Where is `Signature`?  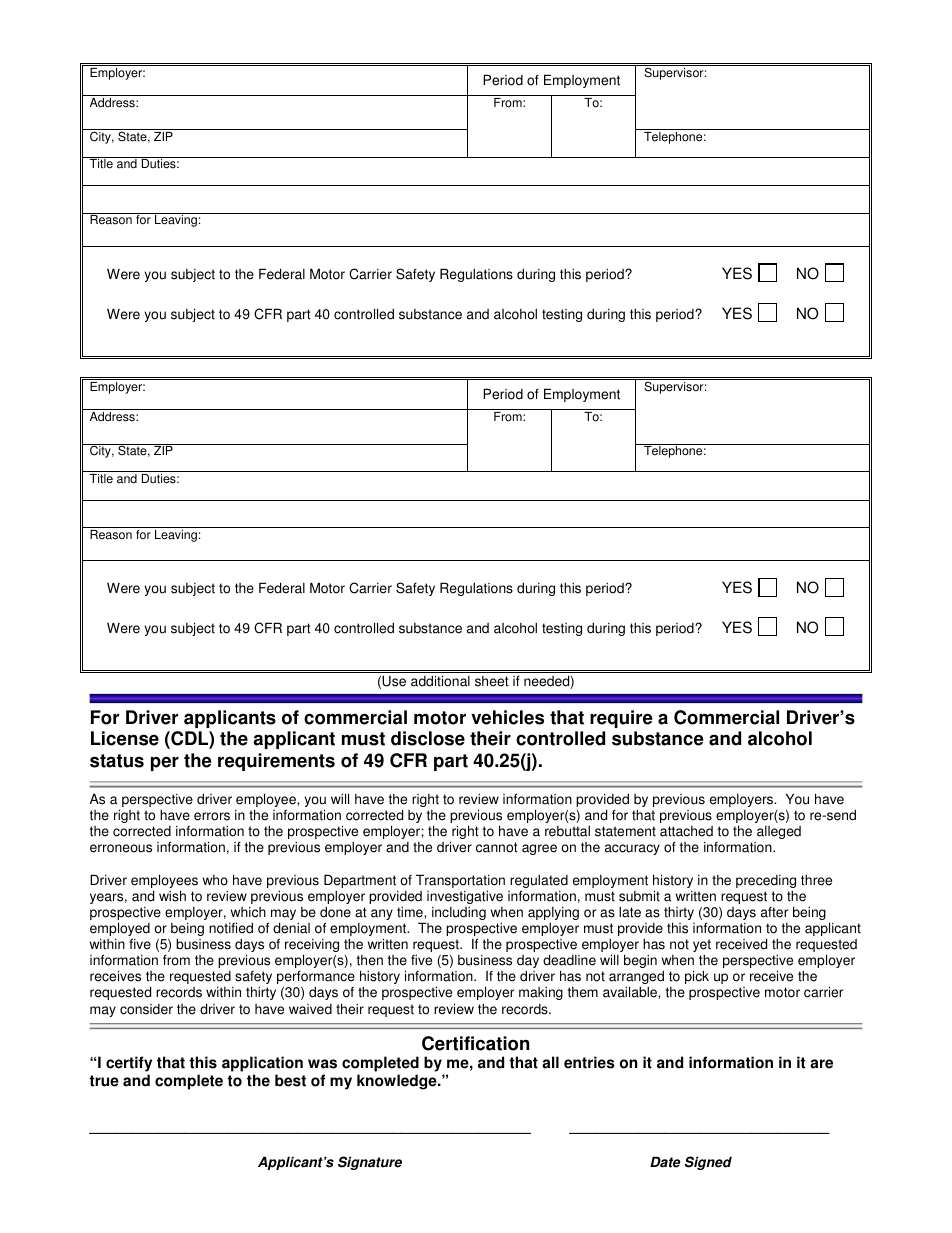
Signature is located at coordinates (370, 1163).
